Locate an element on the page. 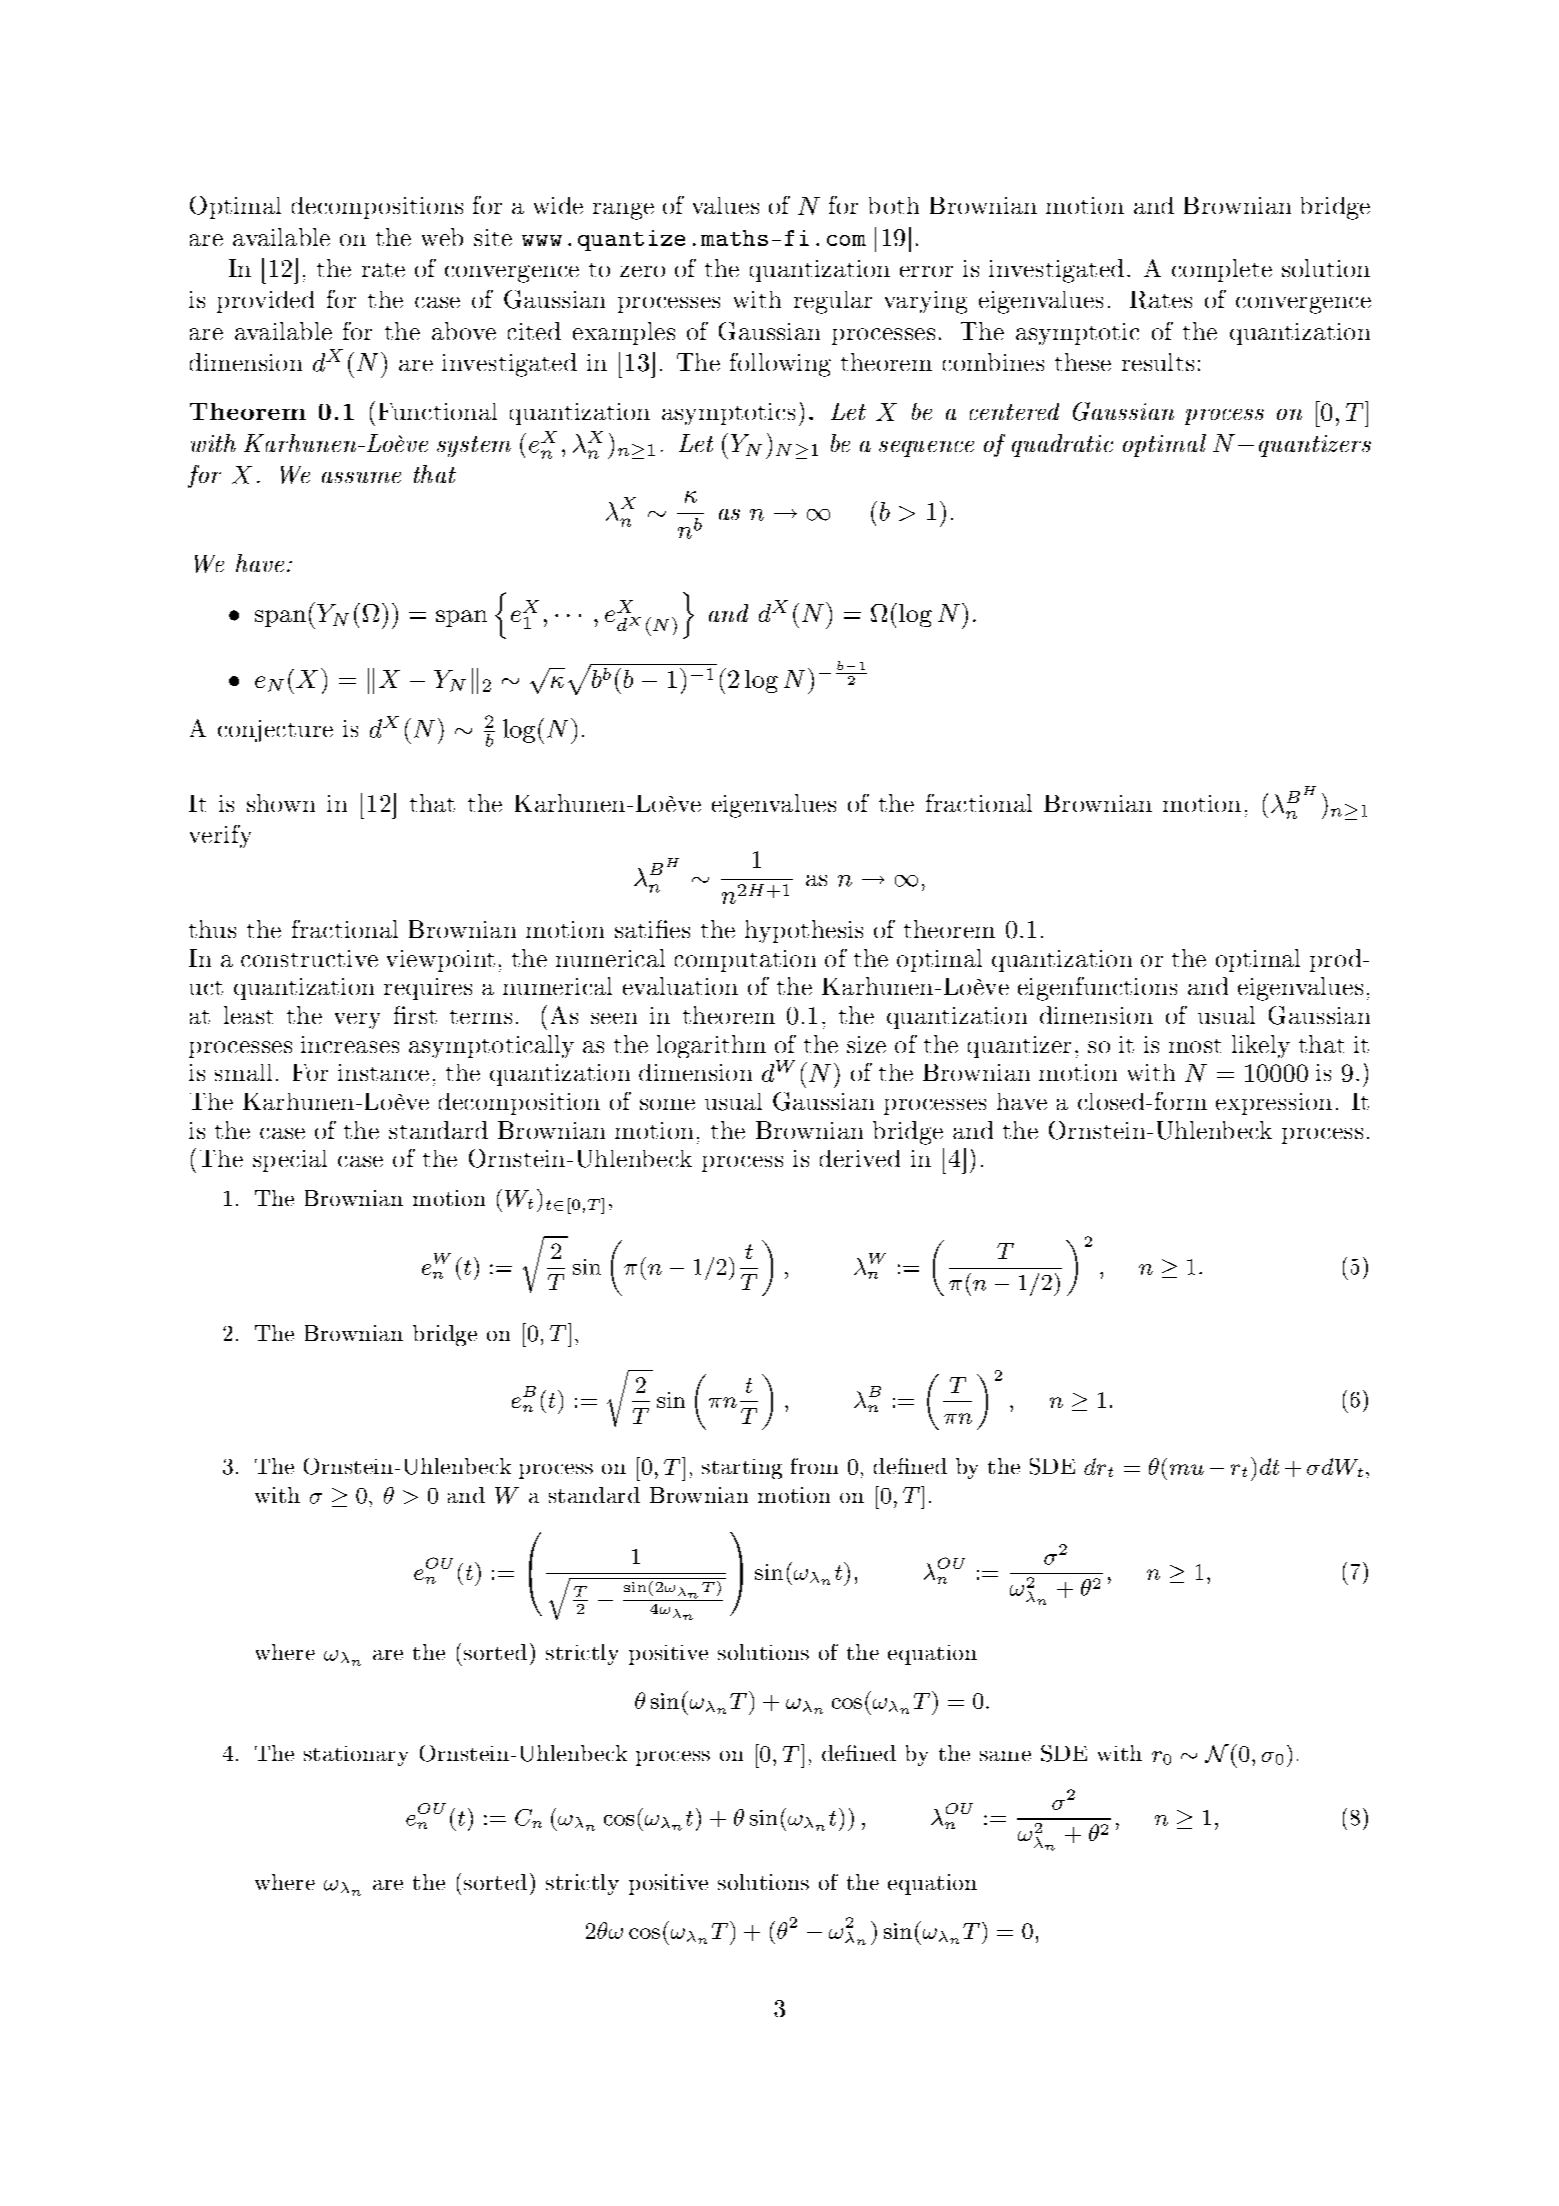 This page has height=2206, width=1559. stationary is located at coordinates (356, 1756).
